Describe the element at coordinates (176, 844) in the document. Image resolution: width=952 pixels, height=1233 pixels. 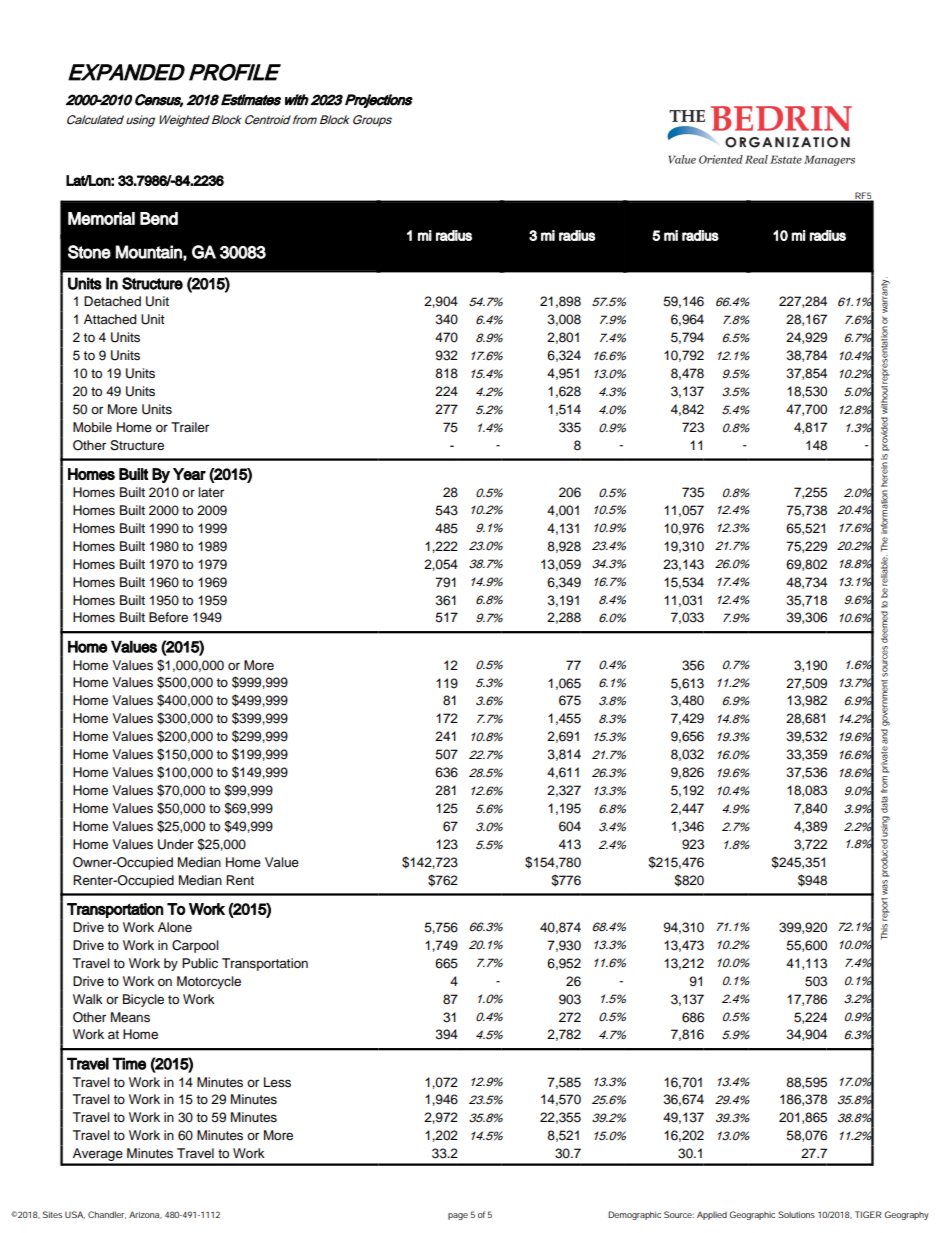
I see `Under` at that location.
